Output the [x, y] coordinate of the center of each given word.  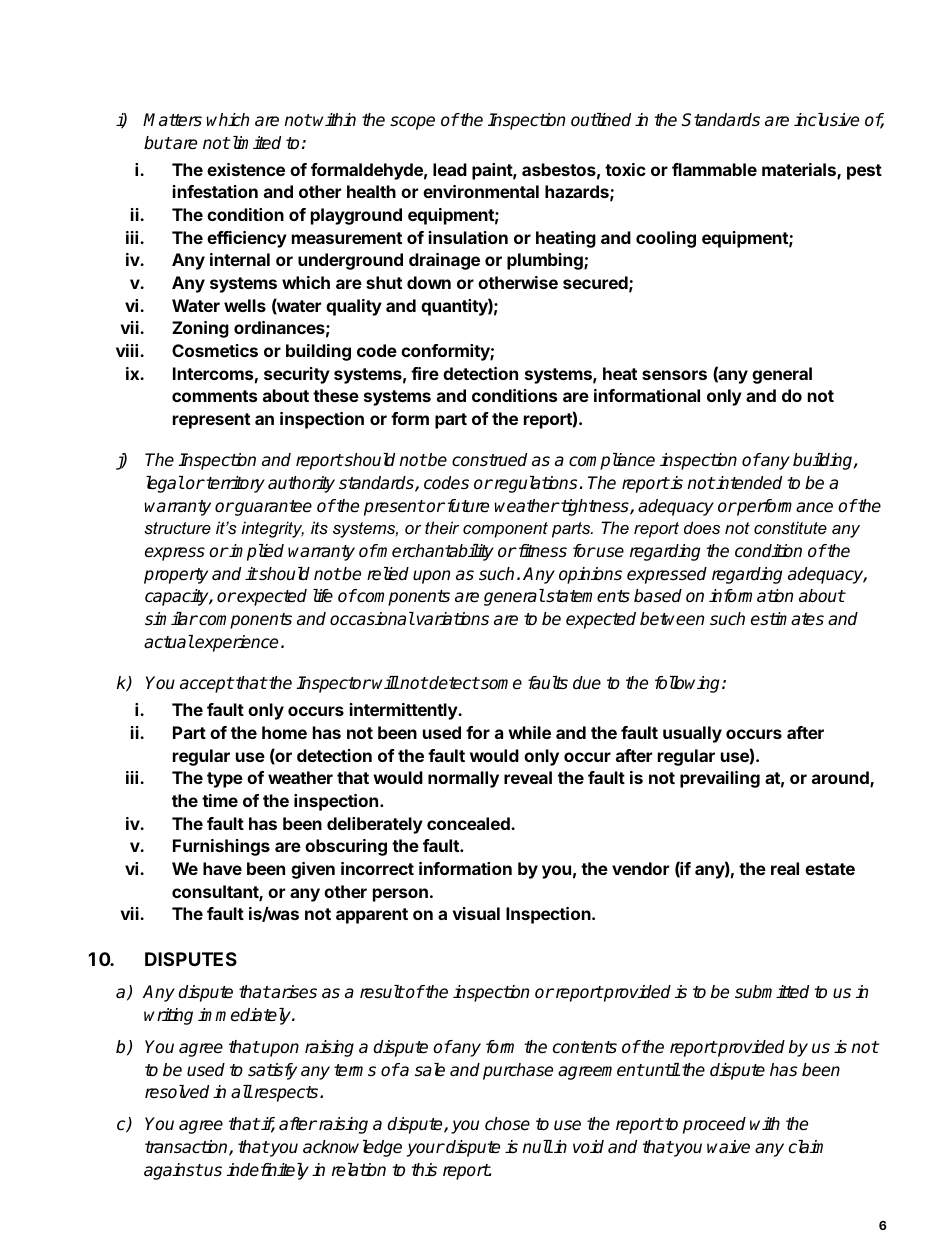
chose [507, 1124]
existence [246, 169]
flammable [714, 169]
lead [450, 169]
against [173, 1171]
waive [728, 1147]
